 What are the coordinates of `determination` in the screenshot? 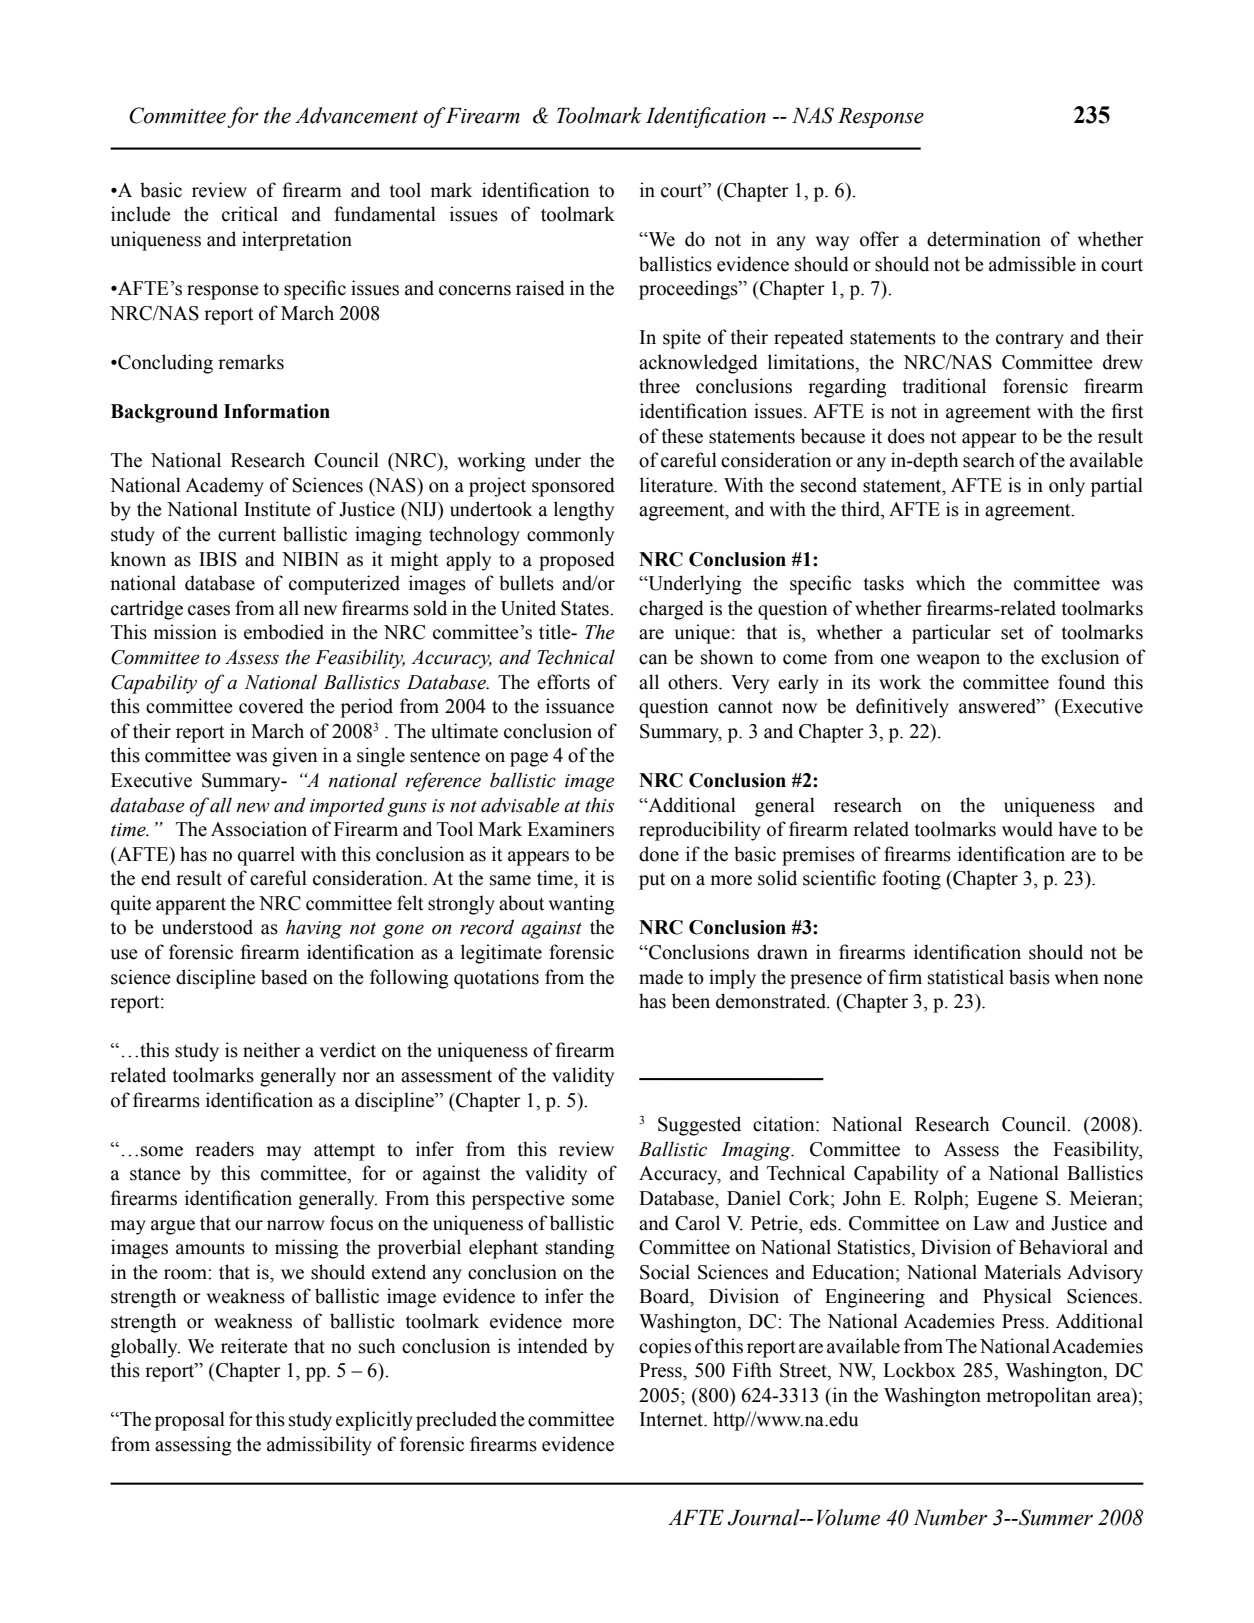 It's located at (984, 239).
